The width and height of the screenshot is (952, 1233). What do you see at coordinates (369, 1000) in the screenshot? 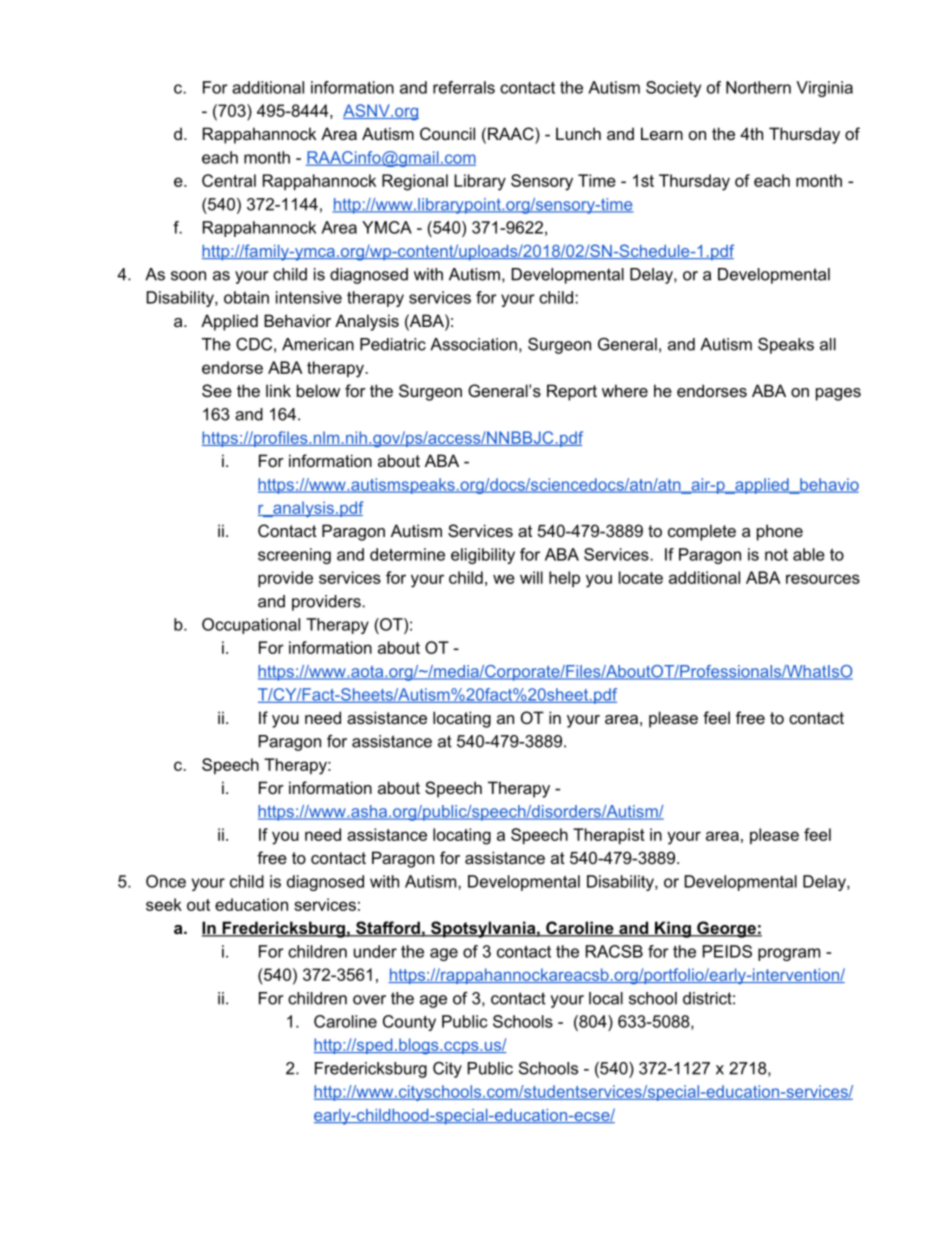
I see `over` at bounding box center [369, 1000].
